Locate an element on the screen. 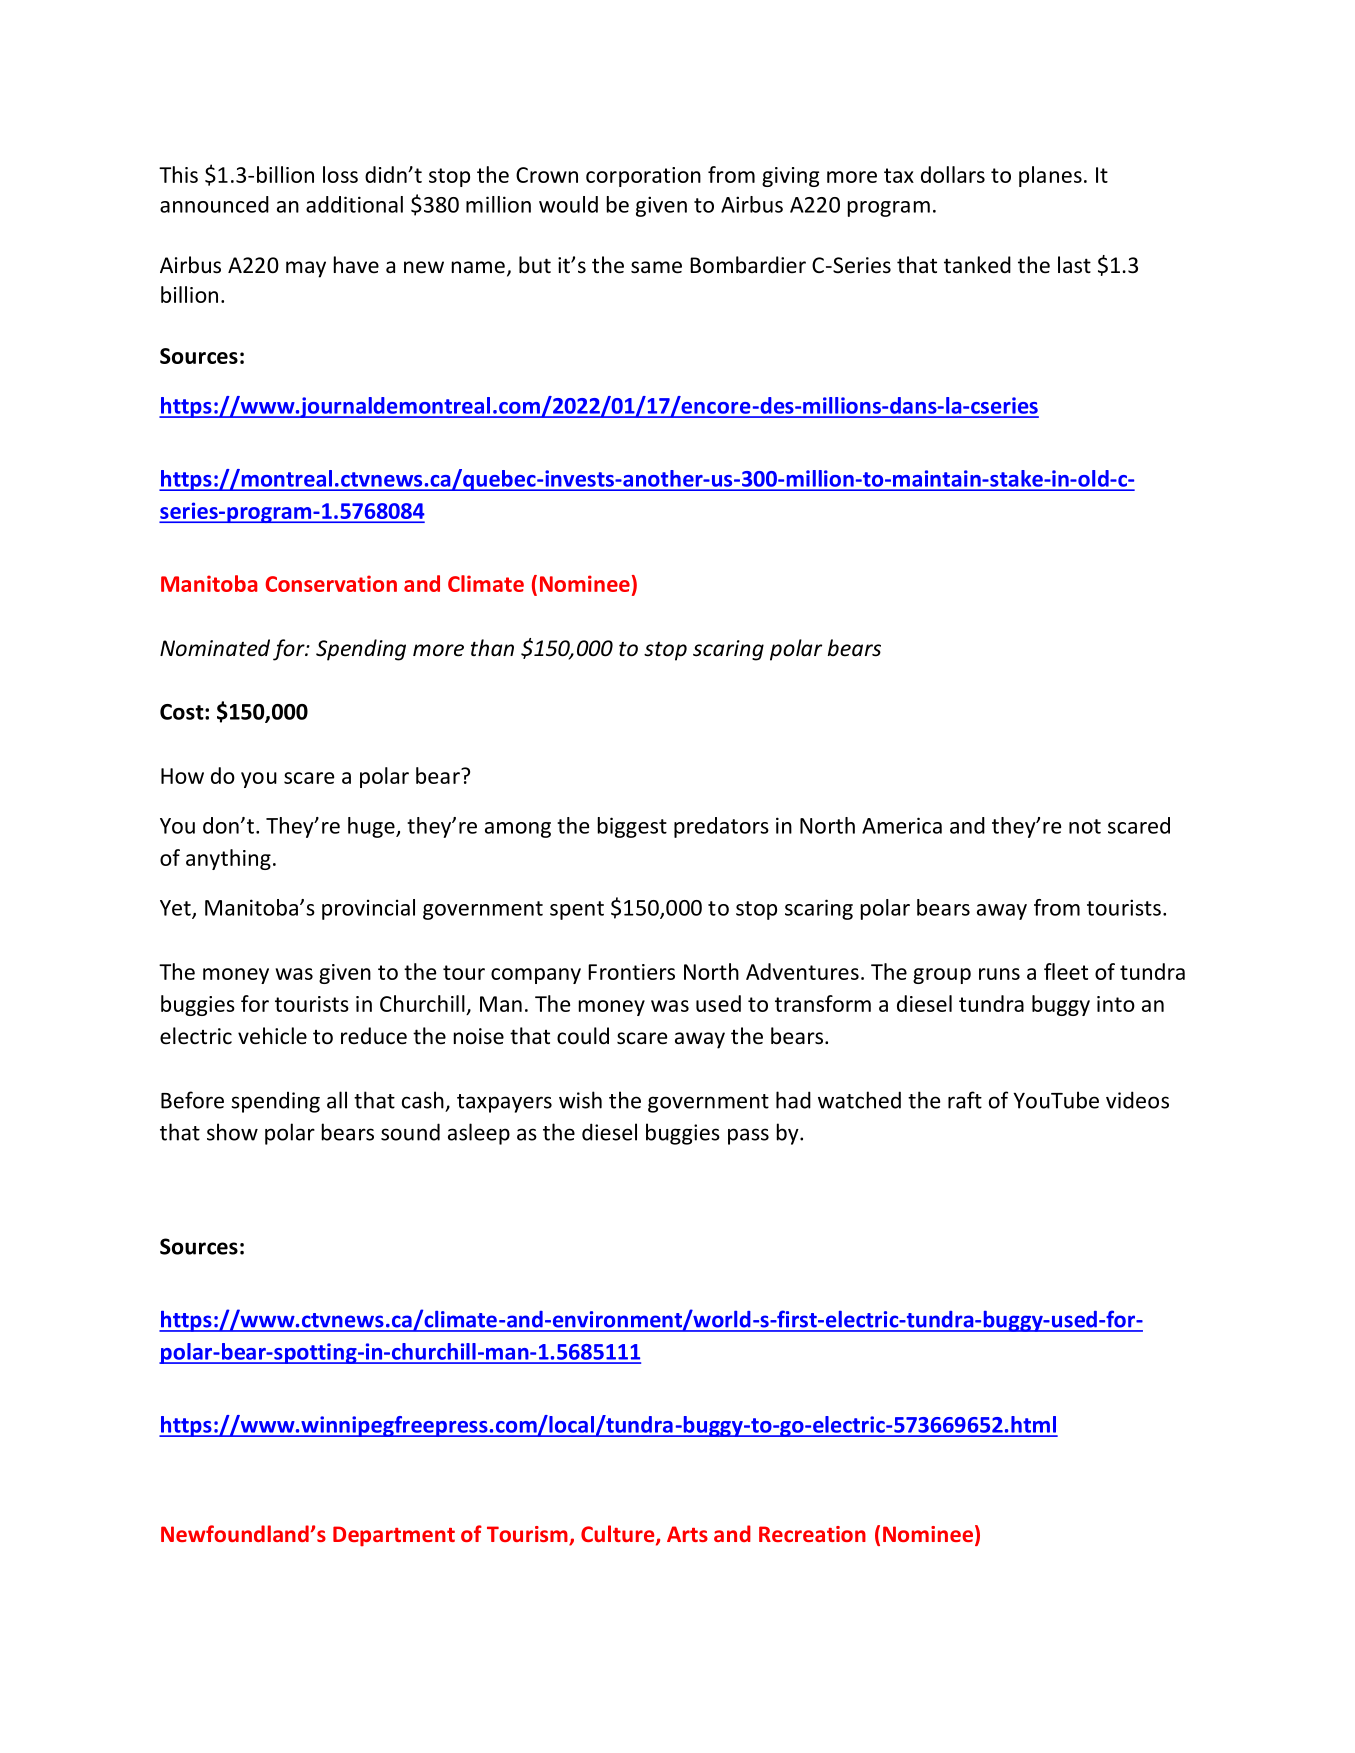 The height and width of the screenshot is (1753, 1355). Department is located at coordinates (394, 1536).
